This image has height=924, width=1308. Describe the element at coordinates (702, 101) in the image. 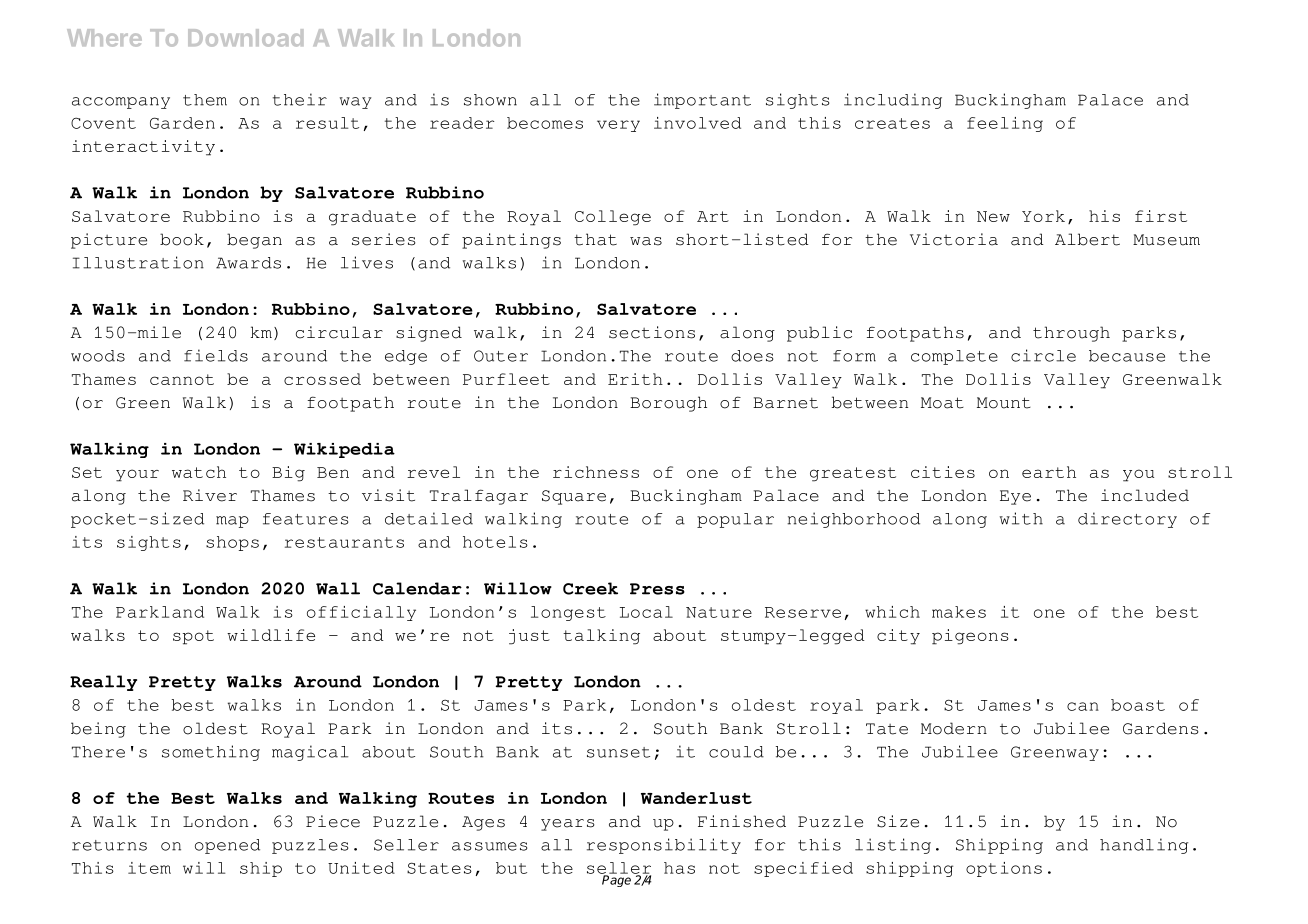

I see `important` at that location.
